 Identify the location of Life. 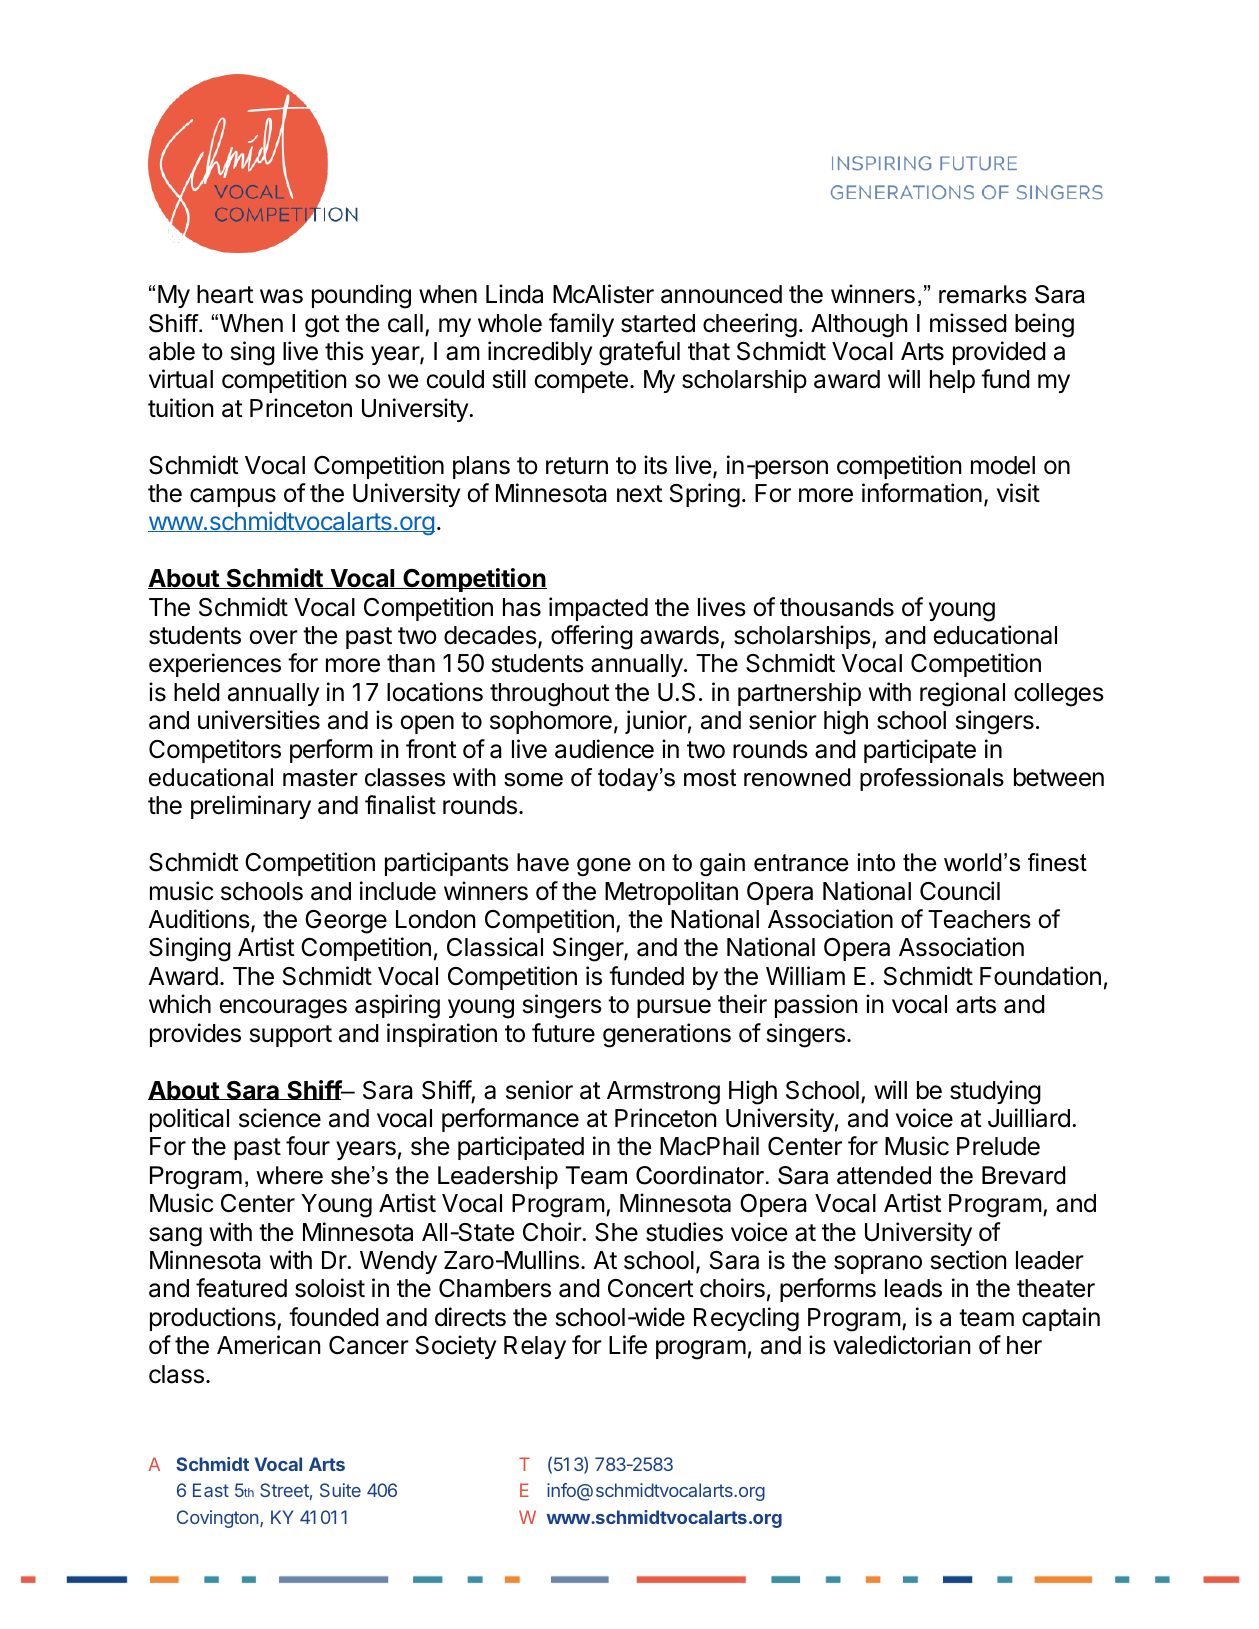
(628, 1345).
